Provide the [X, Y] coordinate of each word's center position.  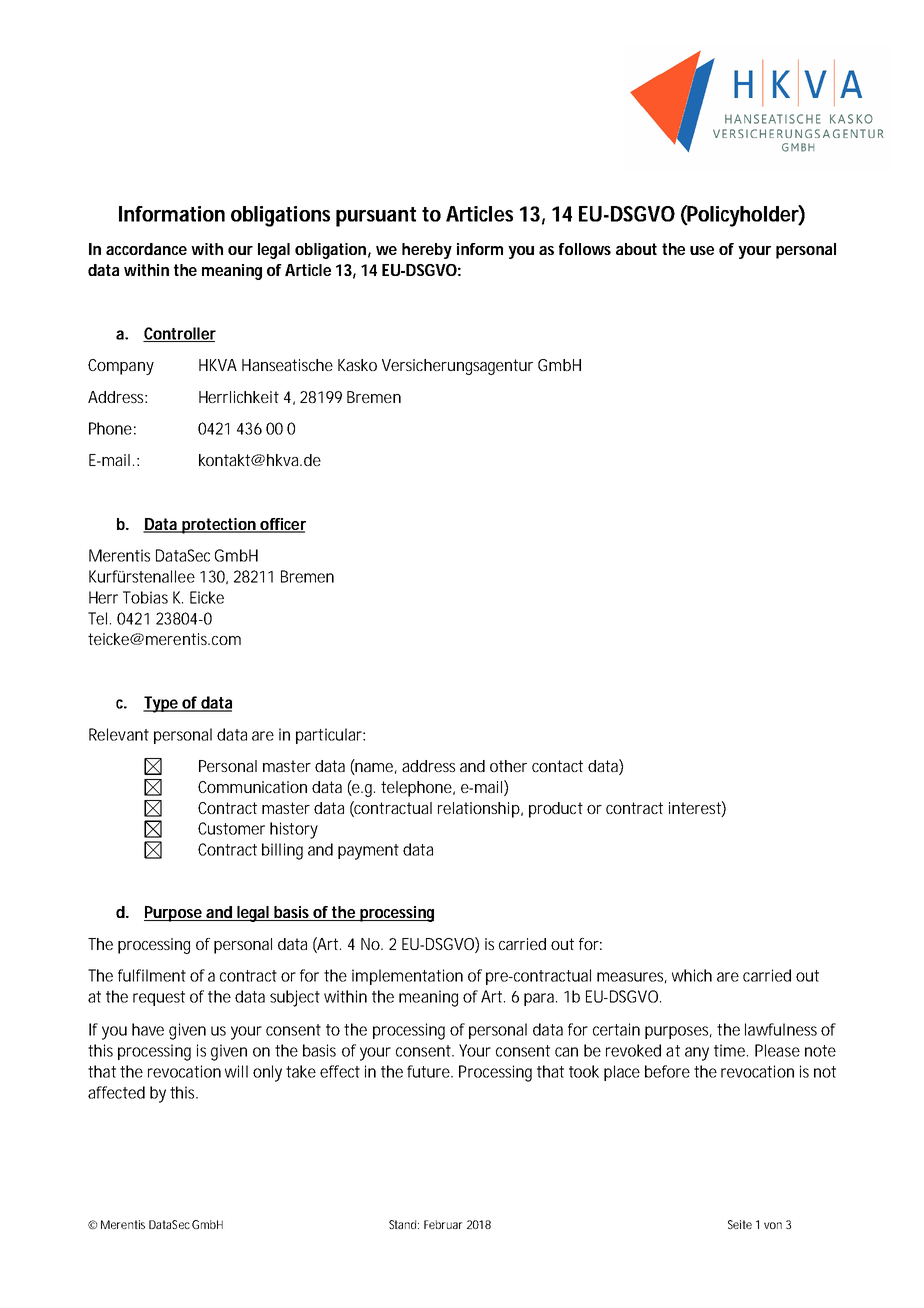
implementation [407, 977]
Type [161, 704]
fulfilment [152, 975]
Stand [404, 1224]
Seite [740, 1224]
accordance [146, 249]
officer [282, 525]
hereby [427, 251]
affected [116, 1092]
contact [557, 766]
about [636, 249]
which [692, 975]
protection [218, 526]
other [508, 766]
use [702, 250]
